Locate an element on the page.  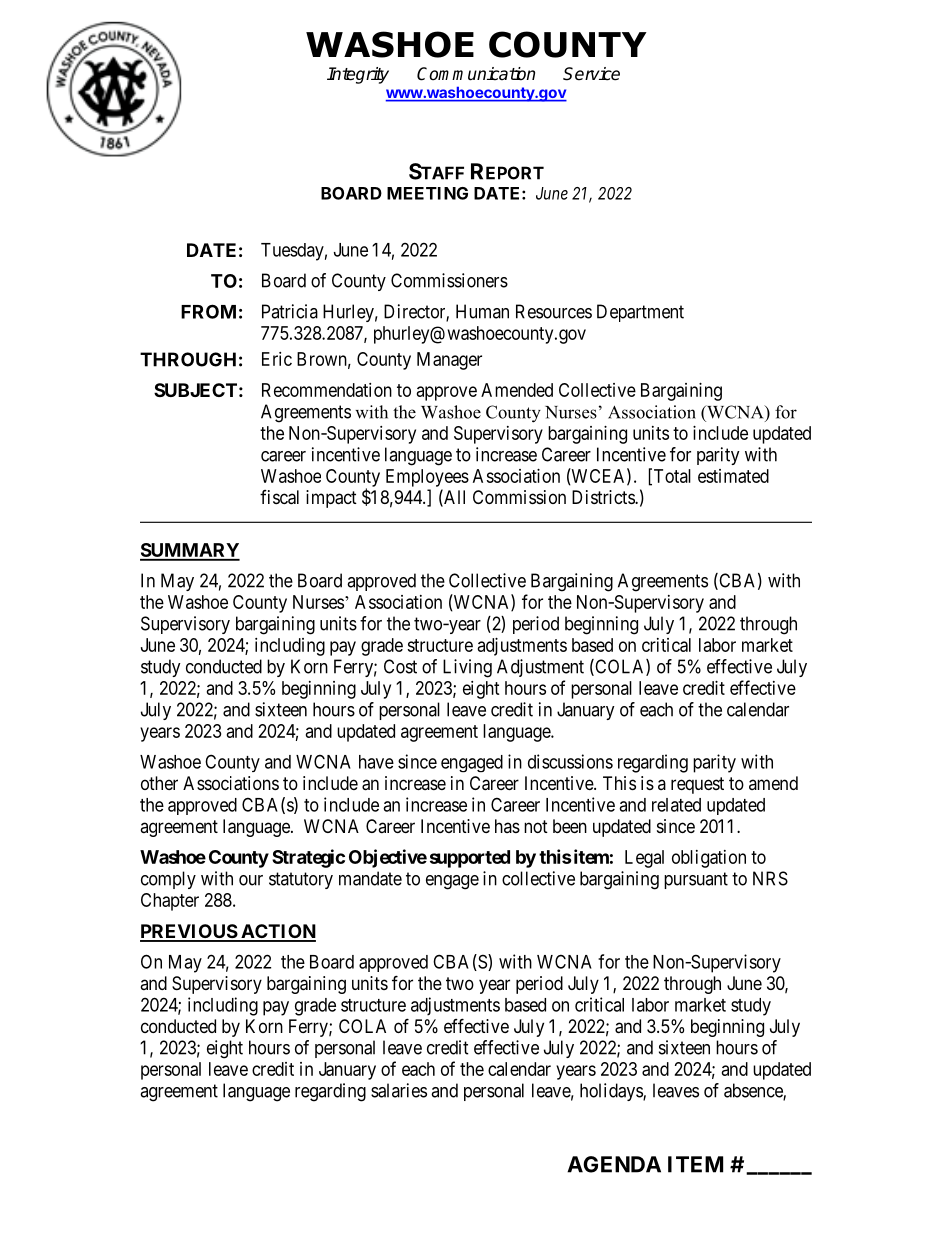
fiscal is located at coordinates (279, 497).
